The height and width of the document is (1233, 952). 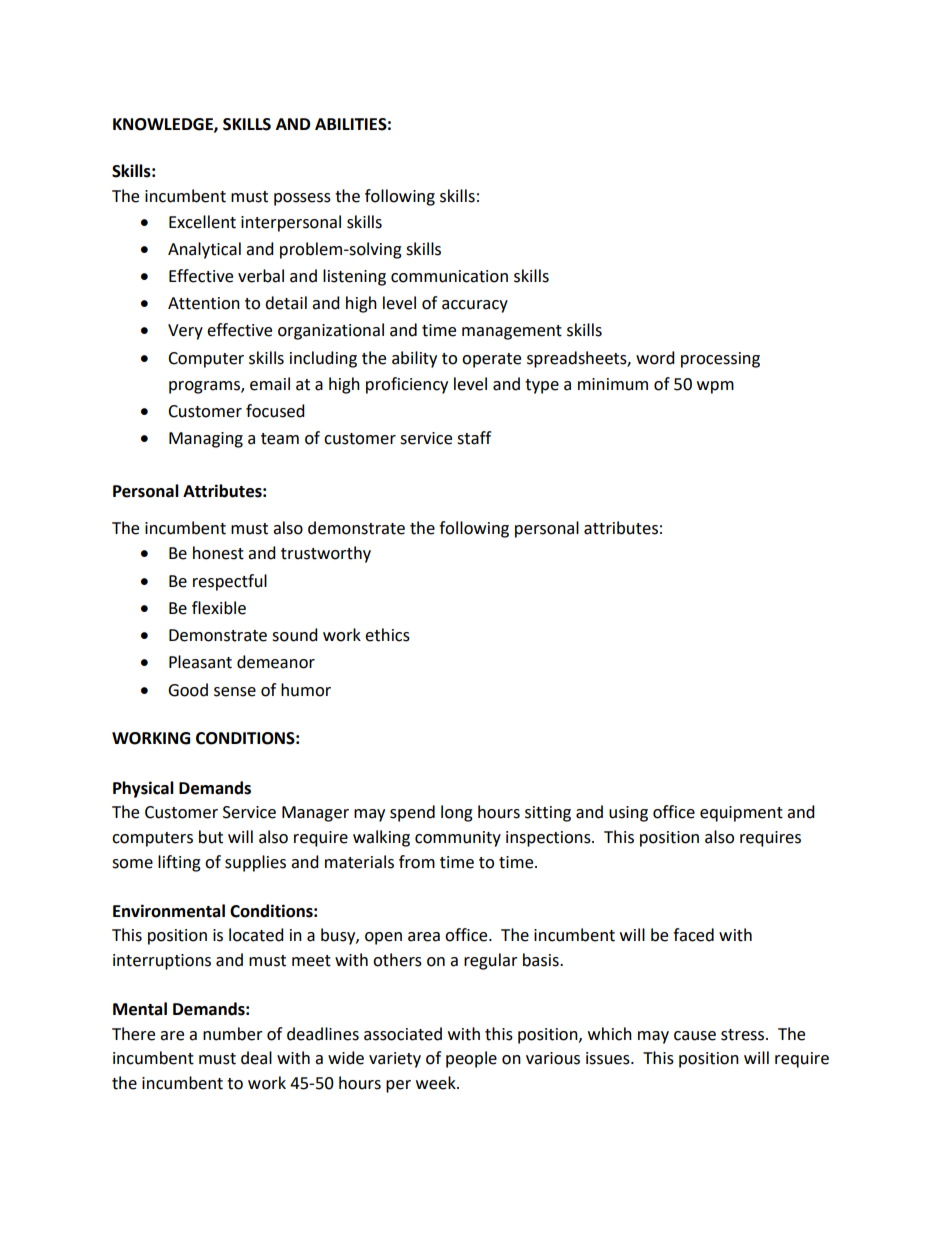 I want to click on using, so click(x=628, y=814).
